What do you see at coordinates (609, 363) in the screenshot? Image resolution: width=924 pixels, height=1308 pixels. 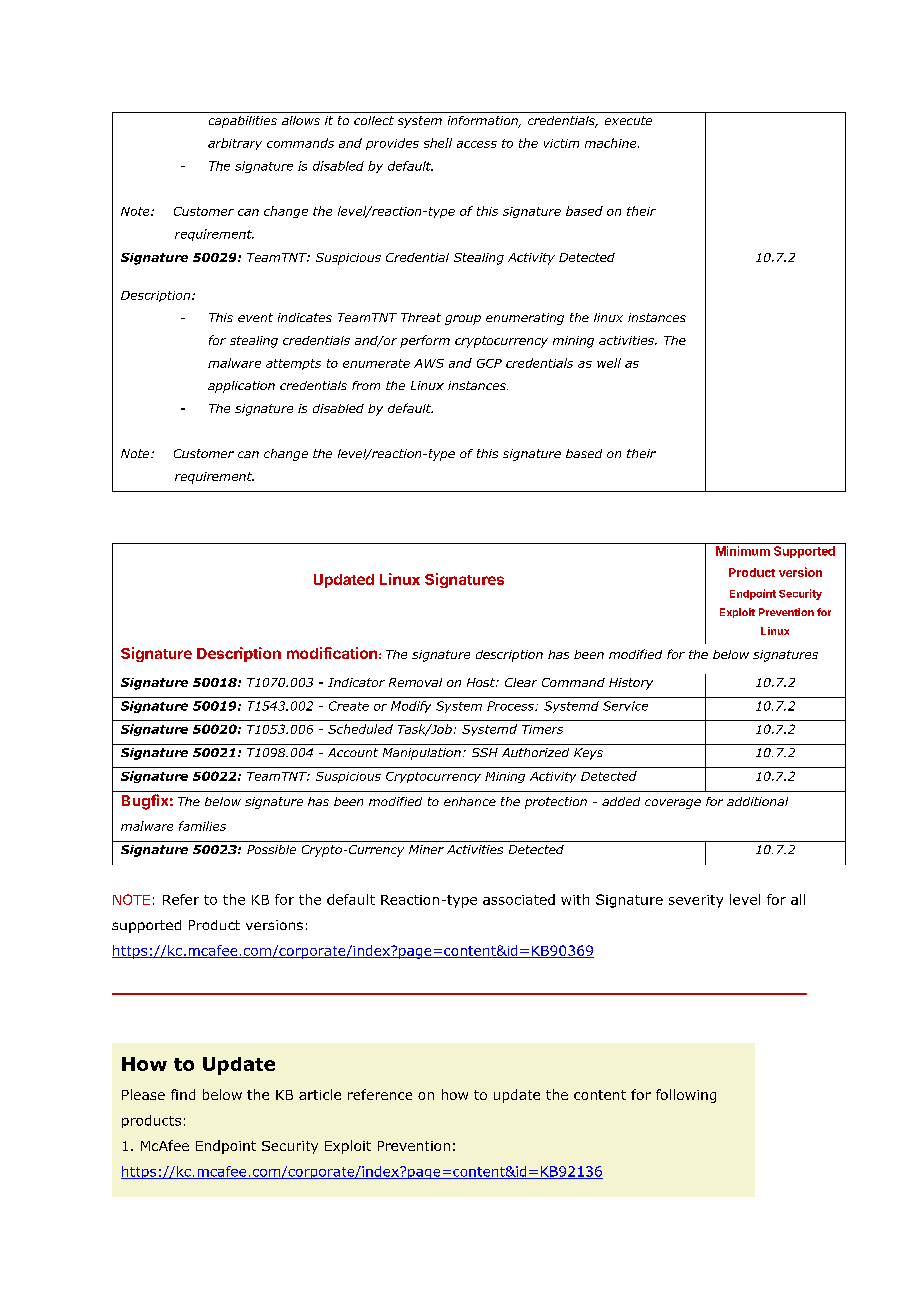 I see `well` at bounding box center [609, 363].
